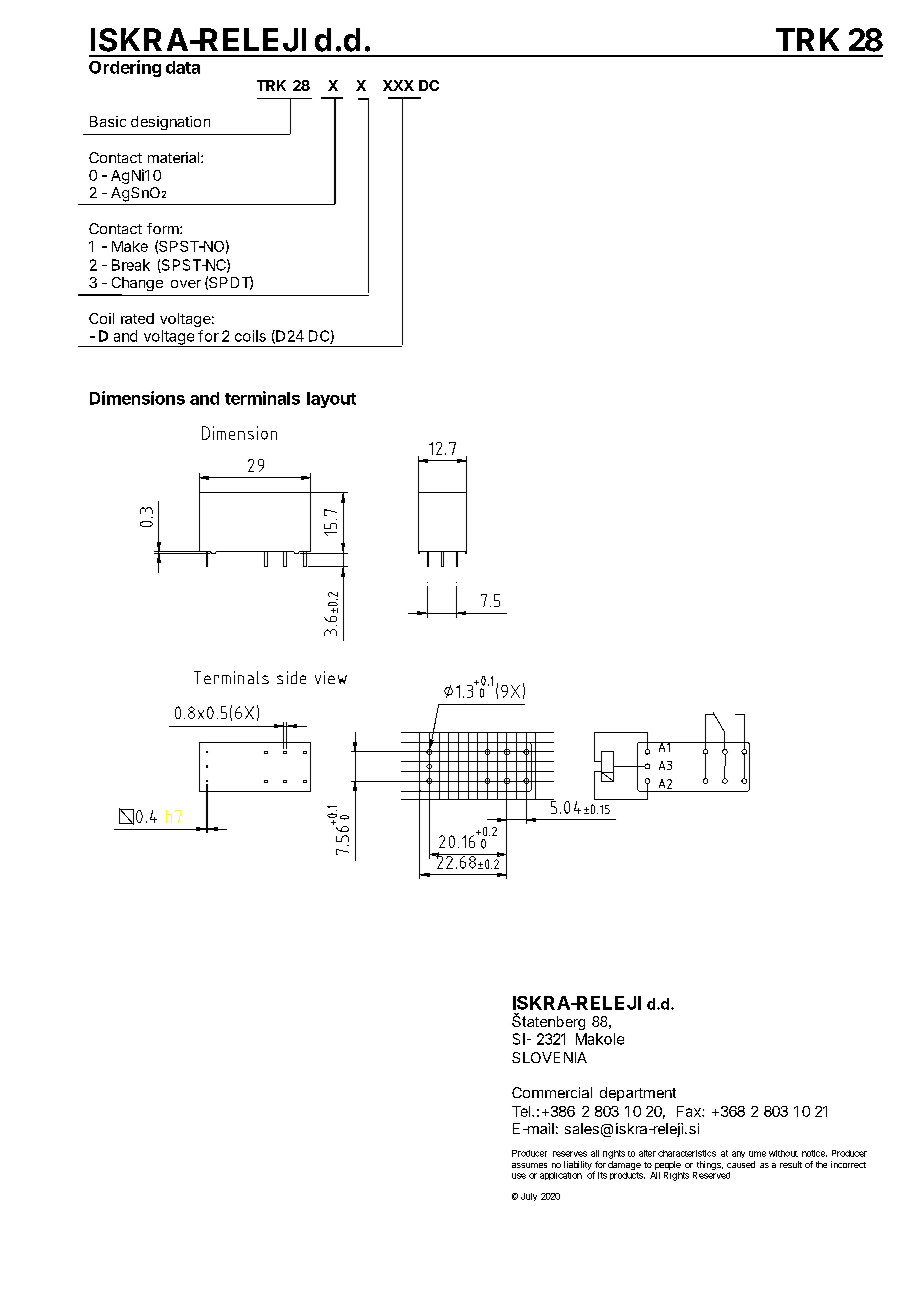  Describe the element at coordinates (170, 123) in the page. I see `designation` at that location.
